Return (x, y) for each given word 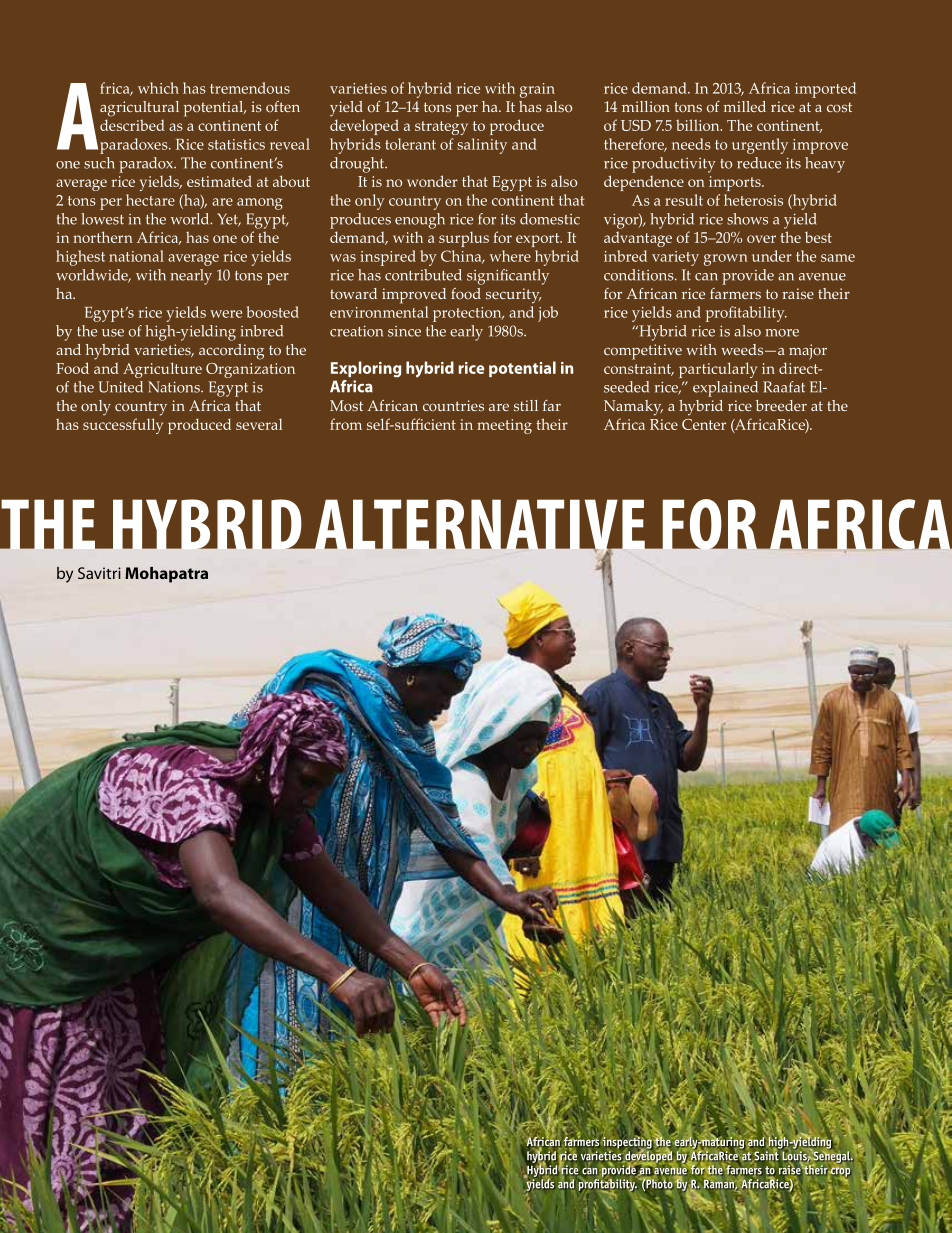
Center (704, 424)
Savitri (99, 573)
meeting (504, 426)
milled (745, 106)
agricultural (139, 109)
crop (840, 1173)
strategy (441, 128)
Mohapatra (166, 575)
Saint (765, 1156)
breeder (781, 405)
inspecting (628, 1143)
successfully (123, 426)
